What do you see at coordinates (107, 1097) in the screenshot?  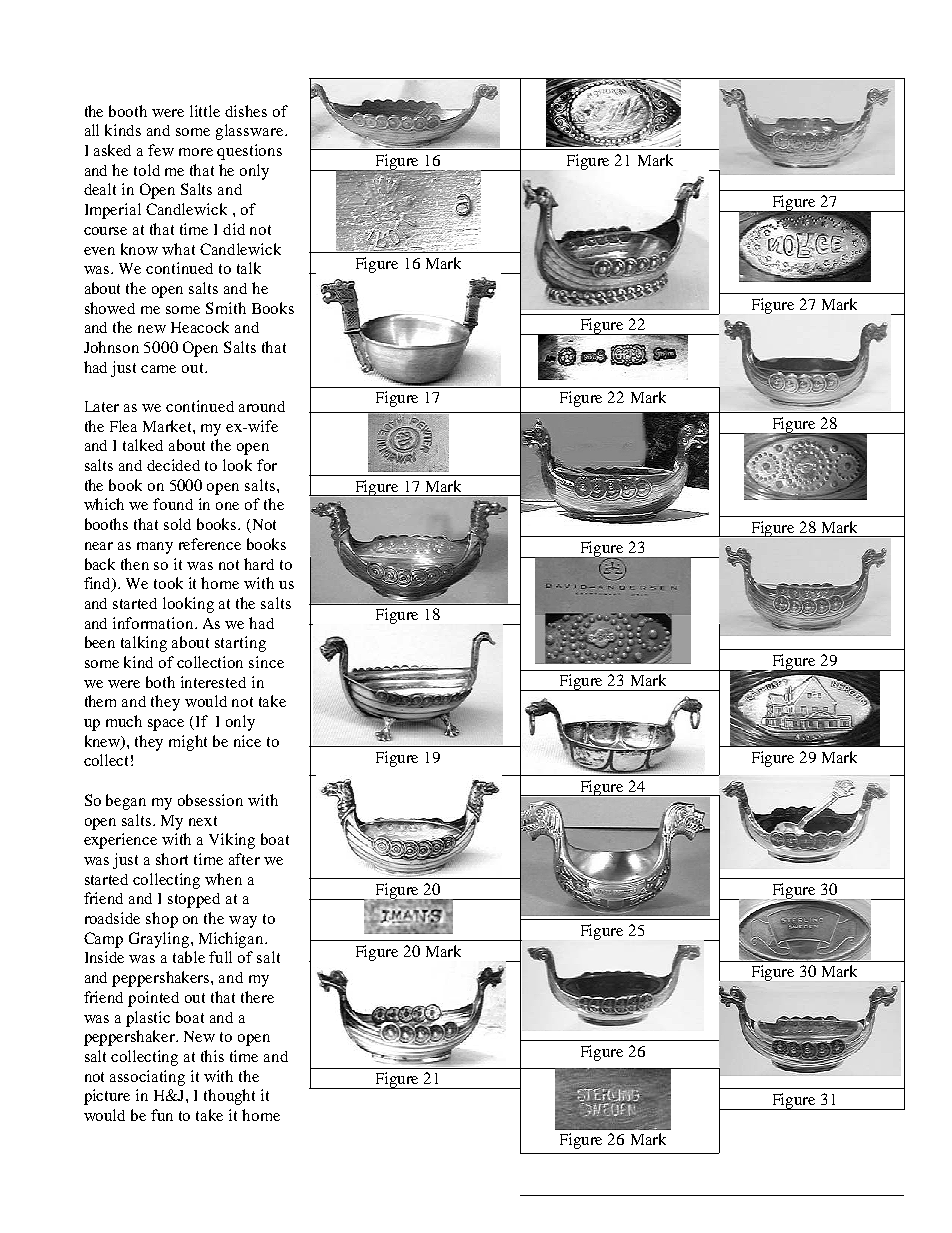 I see `picture` at bounding box center [107, 1097].
